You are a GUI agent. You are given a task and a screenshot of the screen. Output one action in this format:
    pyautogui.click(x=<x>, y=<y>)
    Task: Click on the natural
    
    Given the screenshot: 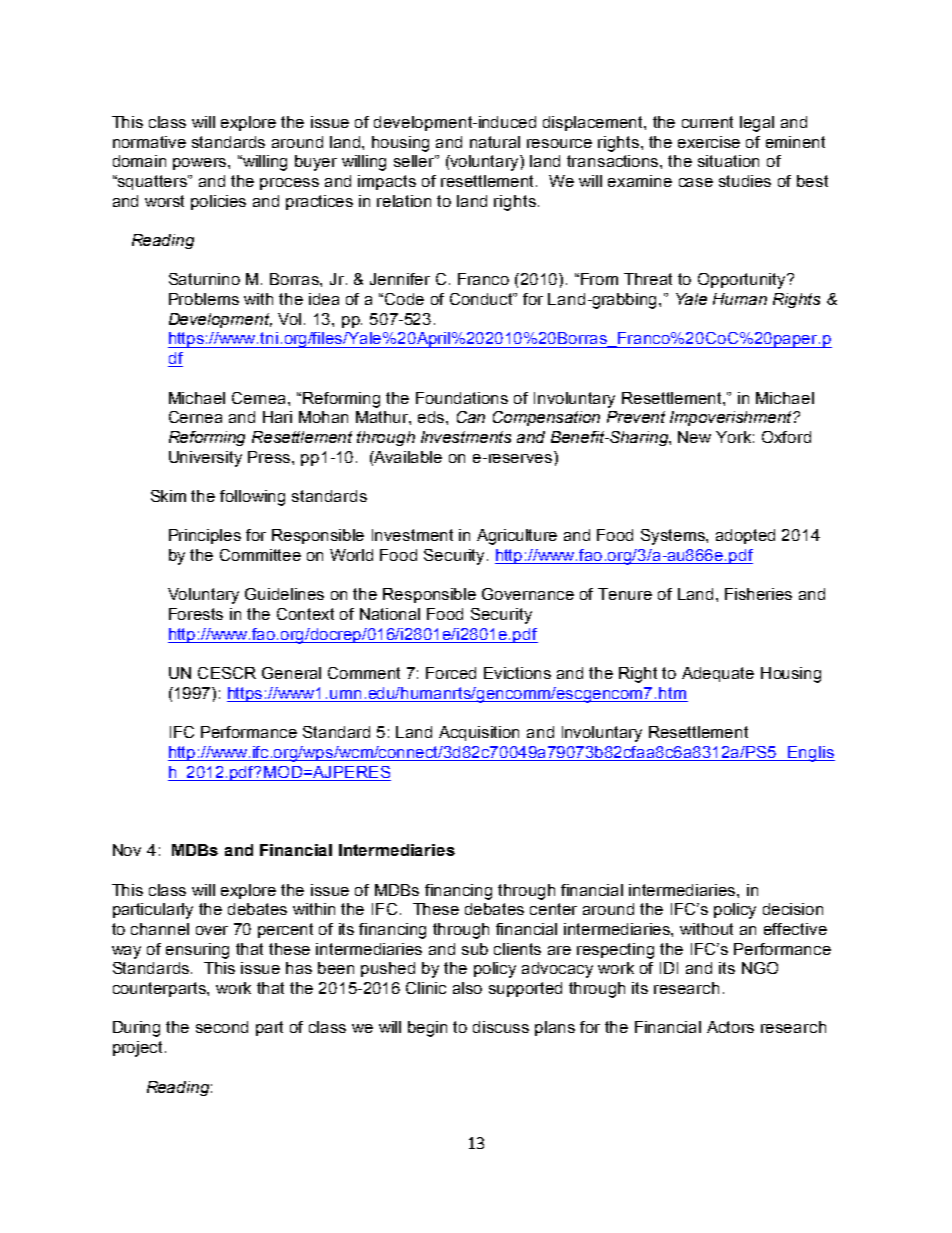 What is the action you would take?
    pyautogui.click(x=495, y=142)
